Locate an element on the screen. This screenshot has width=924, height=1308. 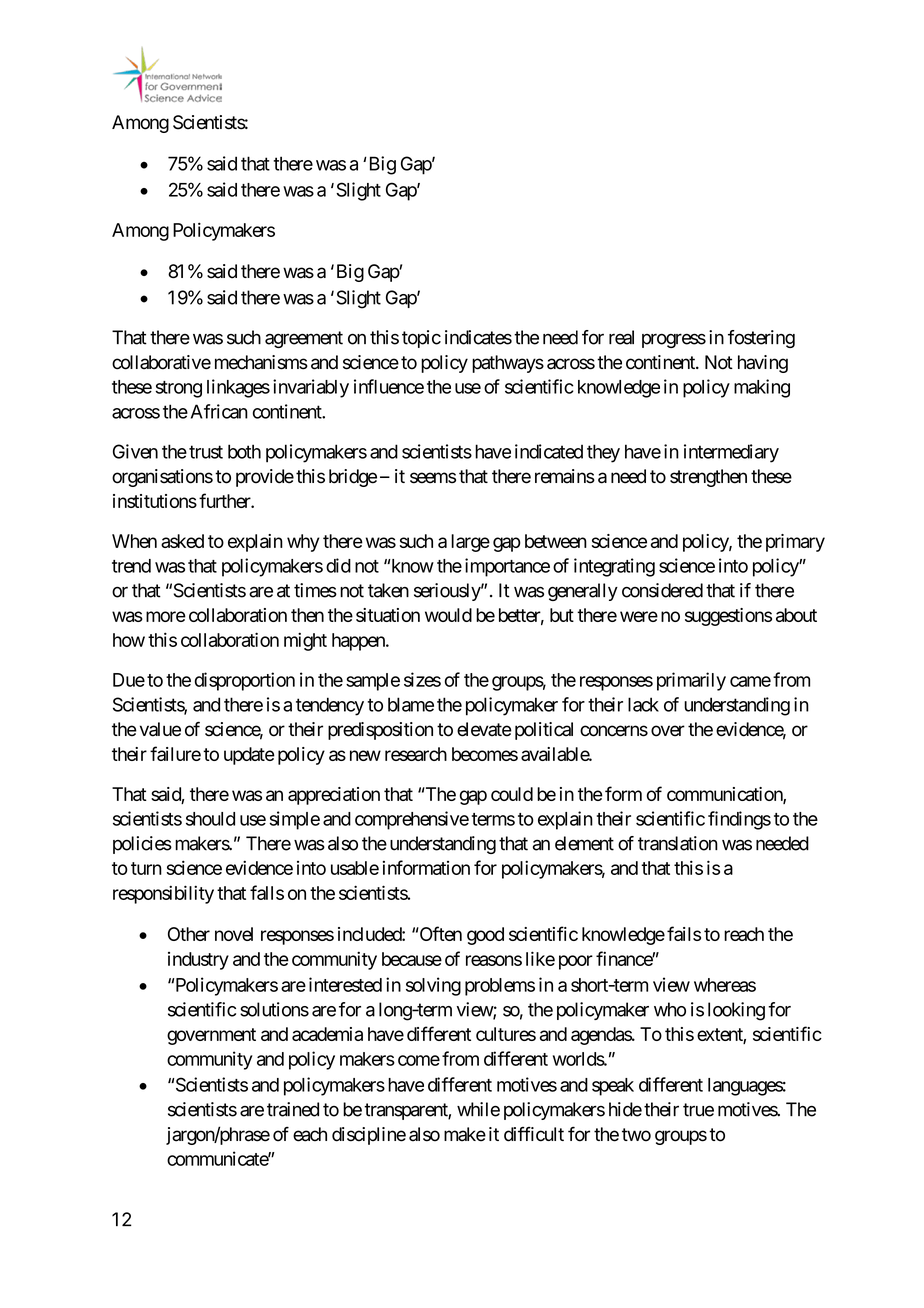
difficult is located at coordinates (534, 1134).
